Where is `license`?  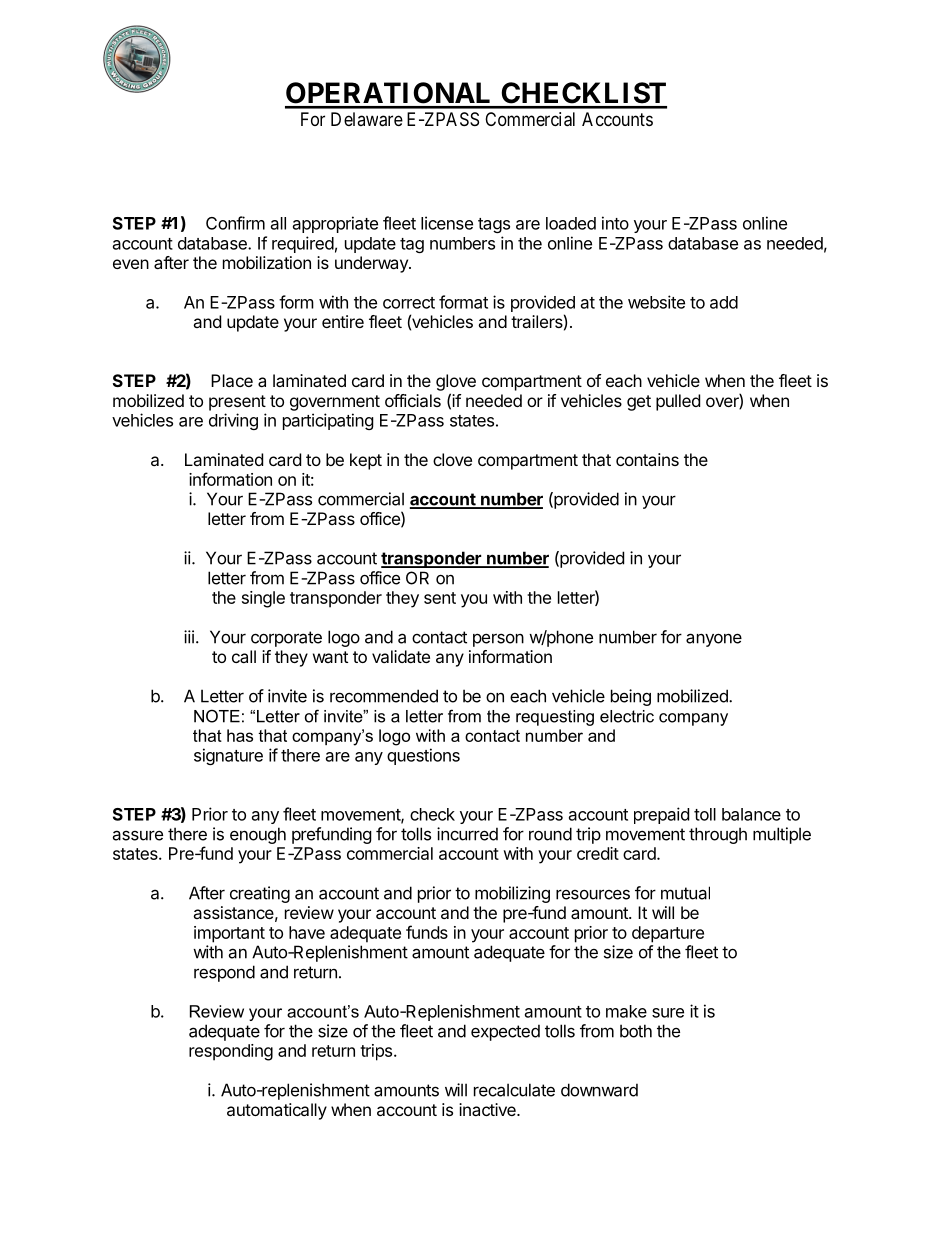 license is located at coordinates (447, 223).
